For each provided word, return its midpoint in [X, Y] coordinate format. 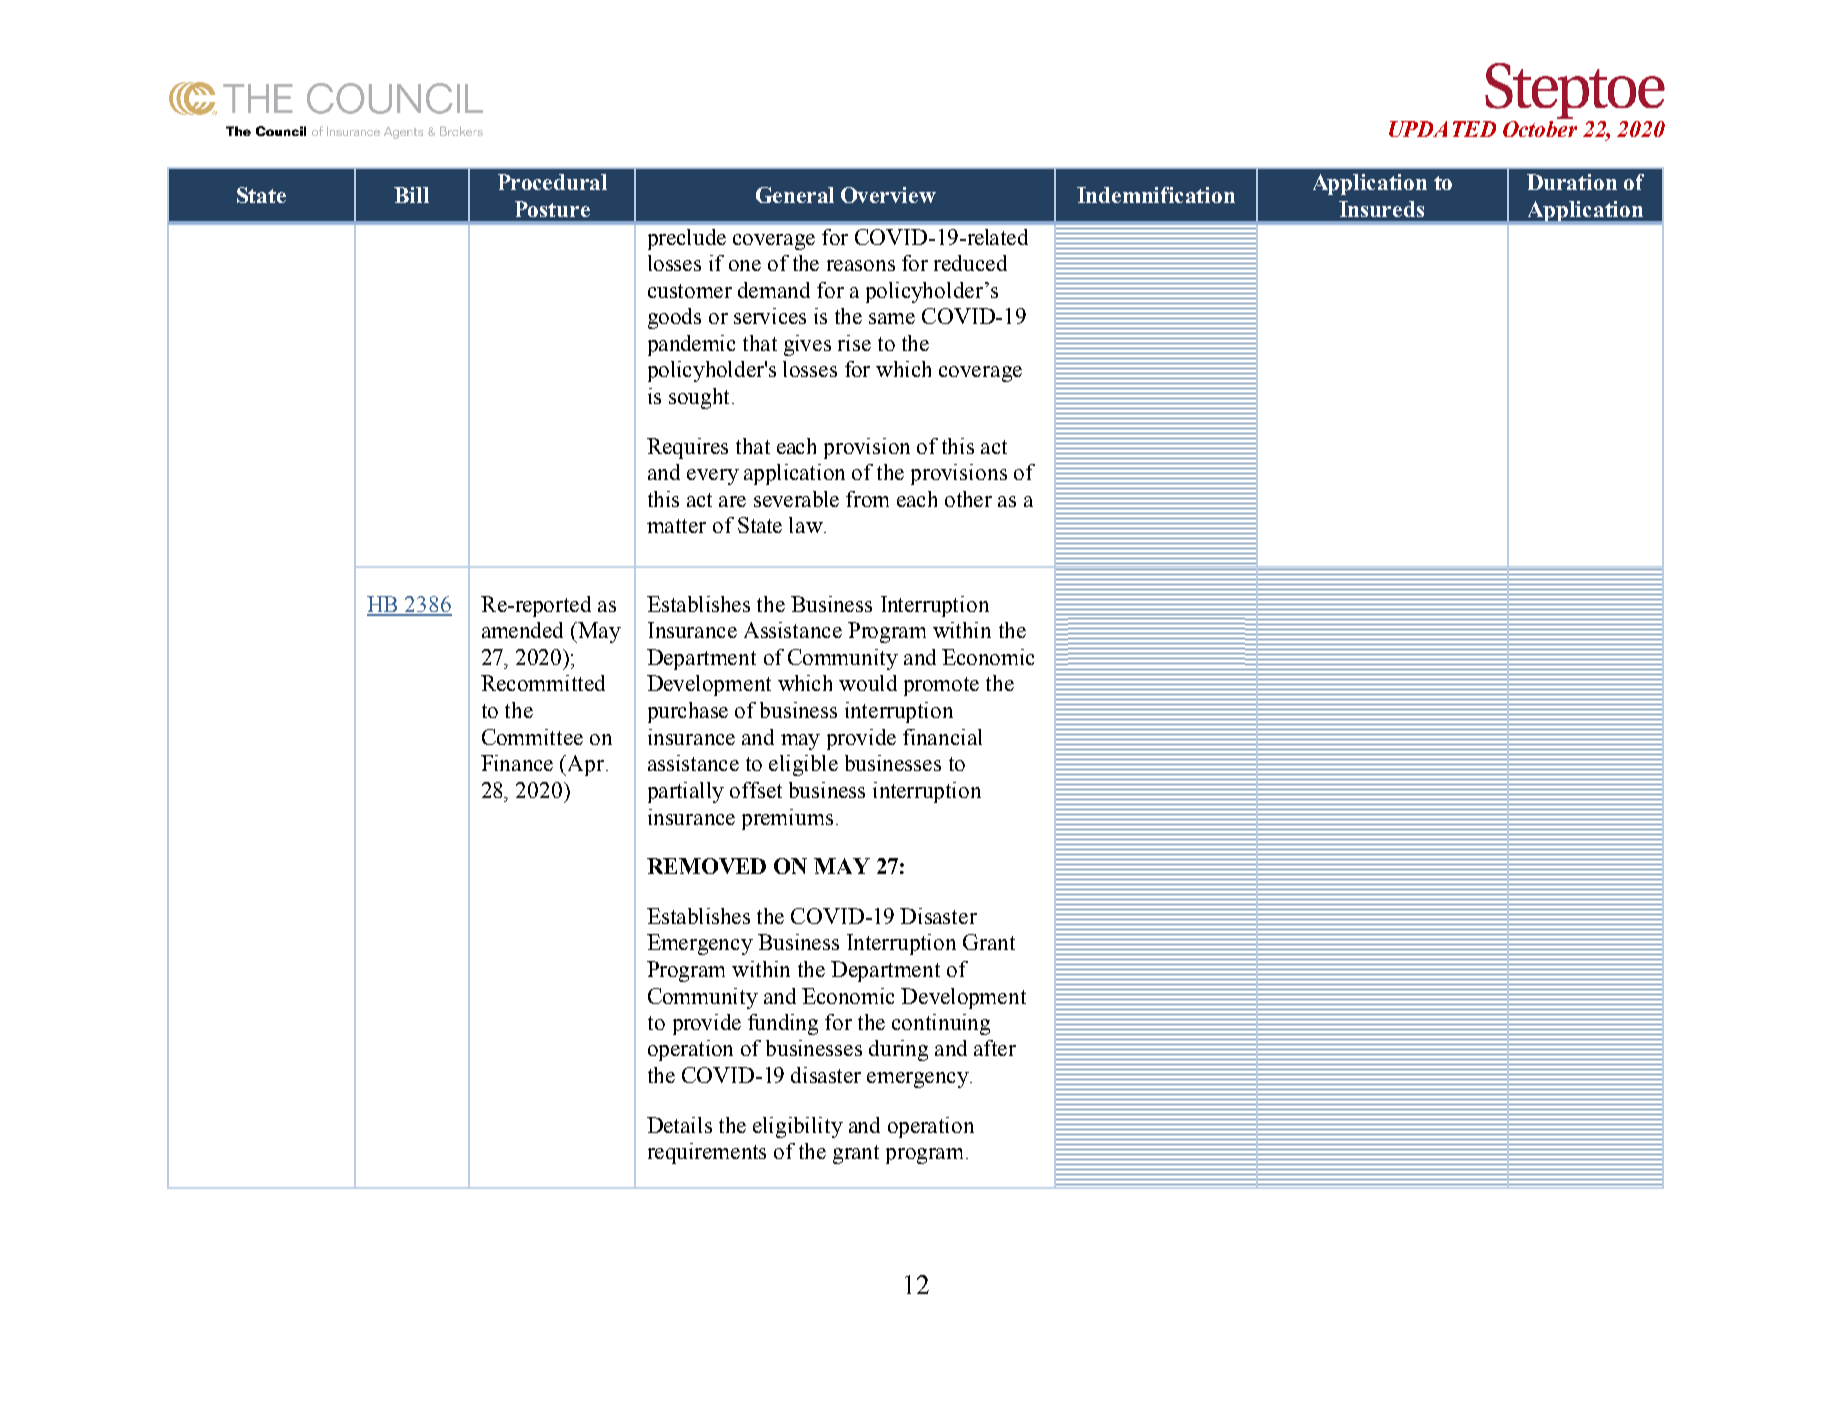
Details [679, 1125]
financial [942, 737]
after [995, 1048]
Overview [888, 195]
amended [522, 630]
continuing [941, 1024]
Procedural [552, 182]
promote [941, 686]
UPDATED [1442, 129]
